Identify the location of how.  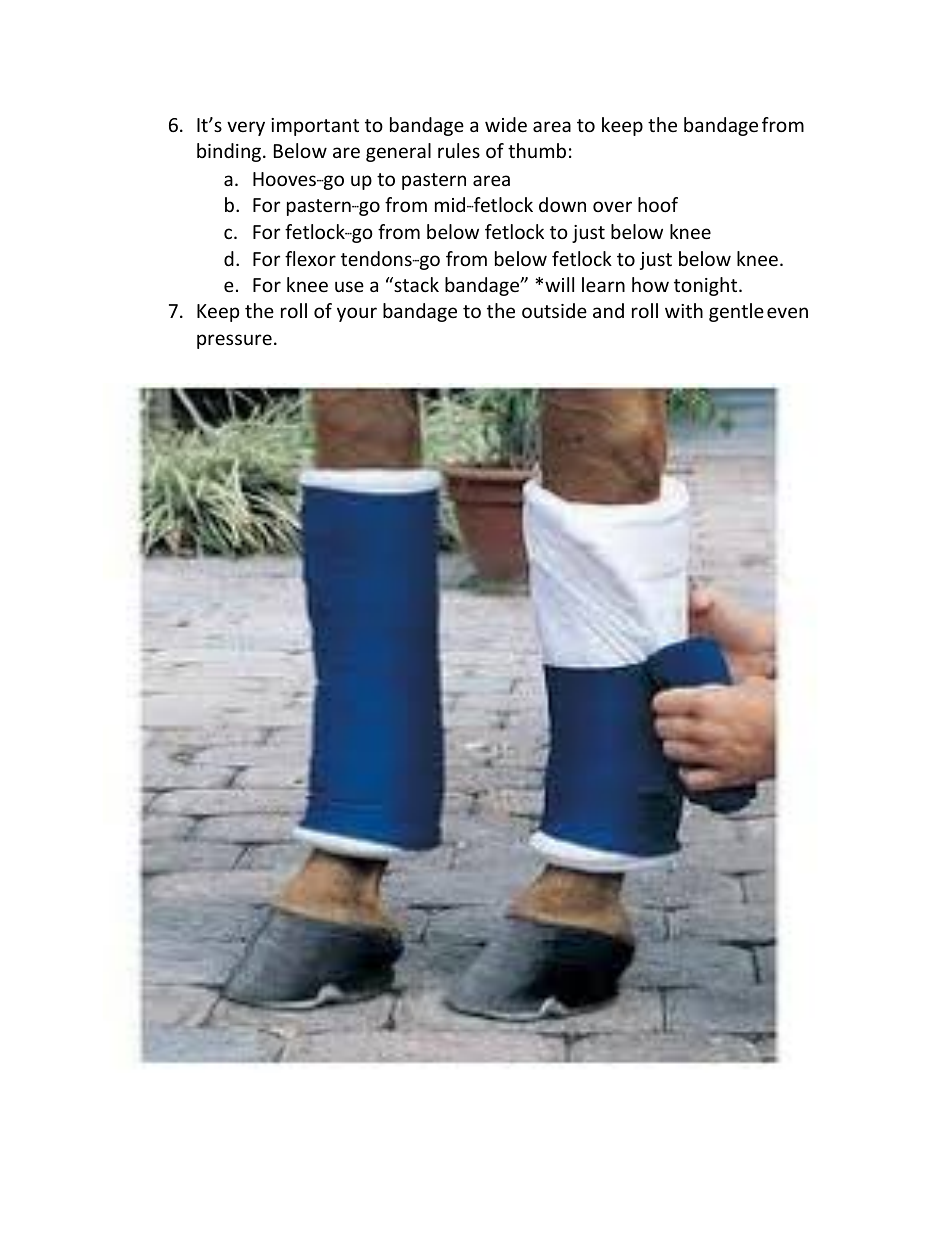
(650, 284).
